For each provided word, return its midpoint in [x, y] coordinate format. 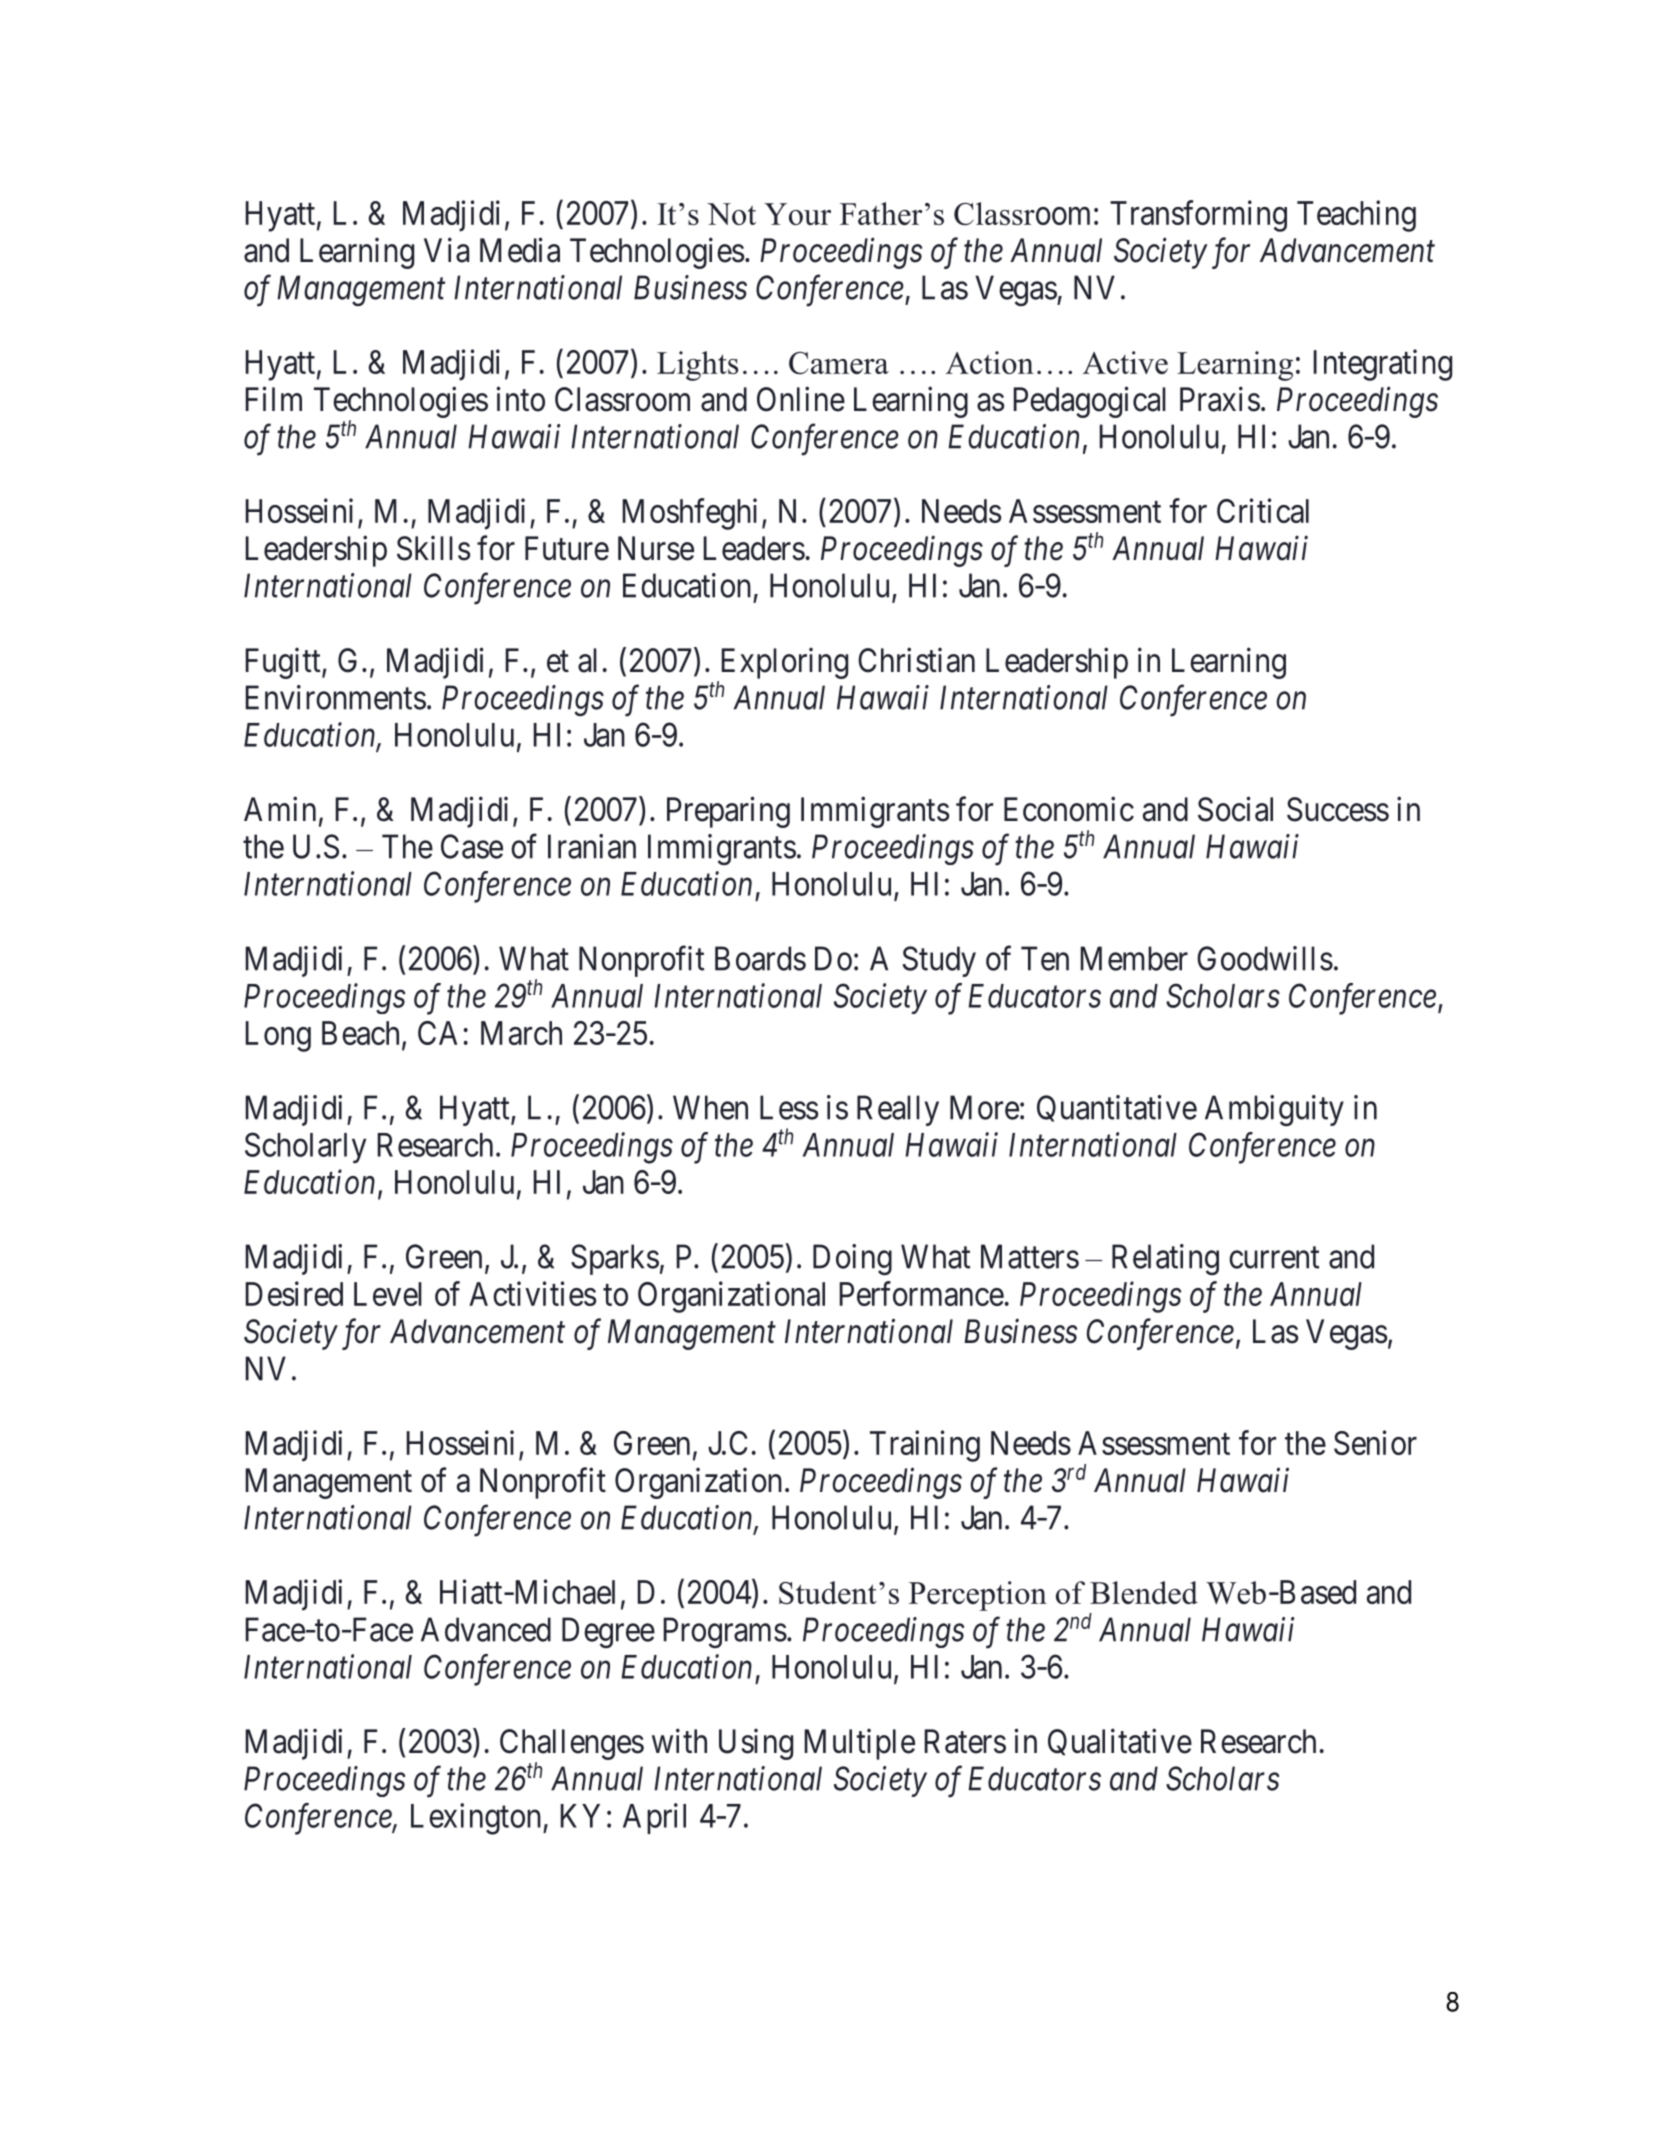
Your [797, 214]
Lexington [477, 1819]
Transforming [1198, 216]
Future [567, 548]
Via [446, 250]
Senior [1375, 1442]
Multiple [860, 1744]
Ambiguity [1274, 1110]
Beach [360, 1033]
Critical [1263, 510]
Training [925, 1446]
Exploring [785, 663]
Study [939, 961]
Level [388, 1294]
